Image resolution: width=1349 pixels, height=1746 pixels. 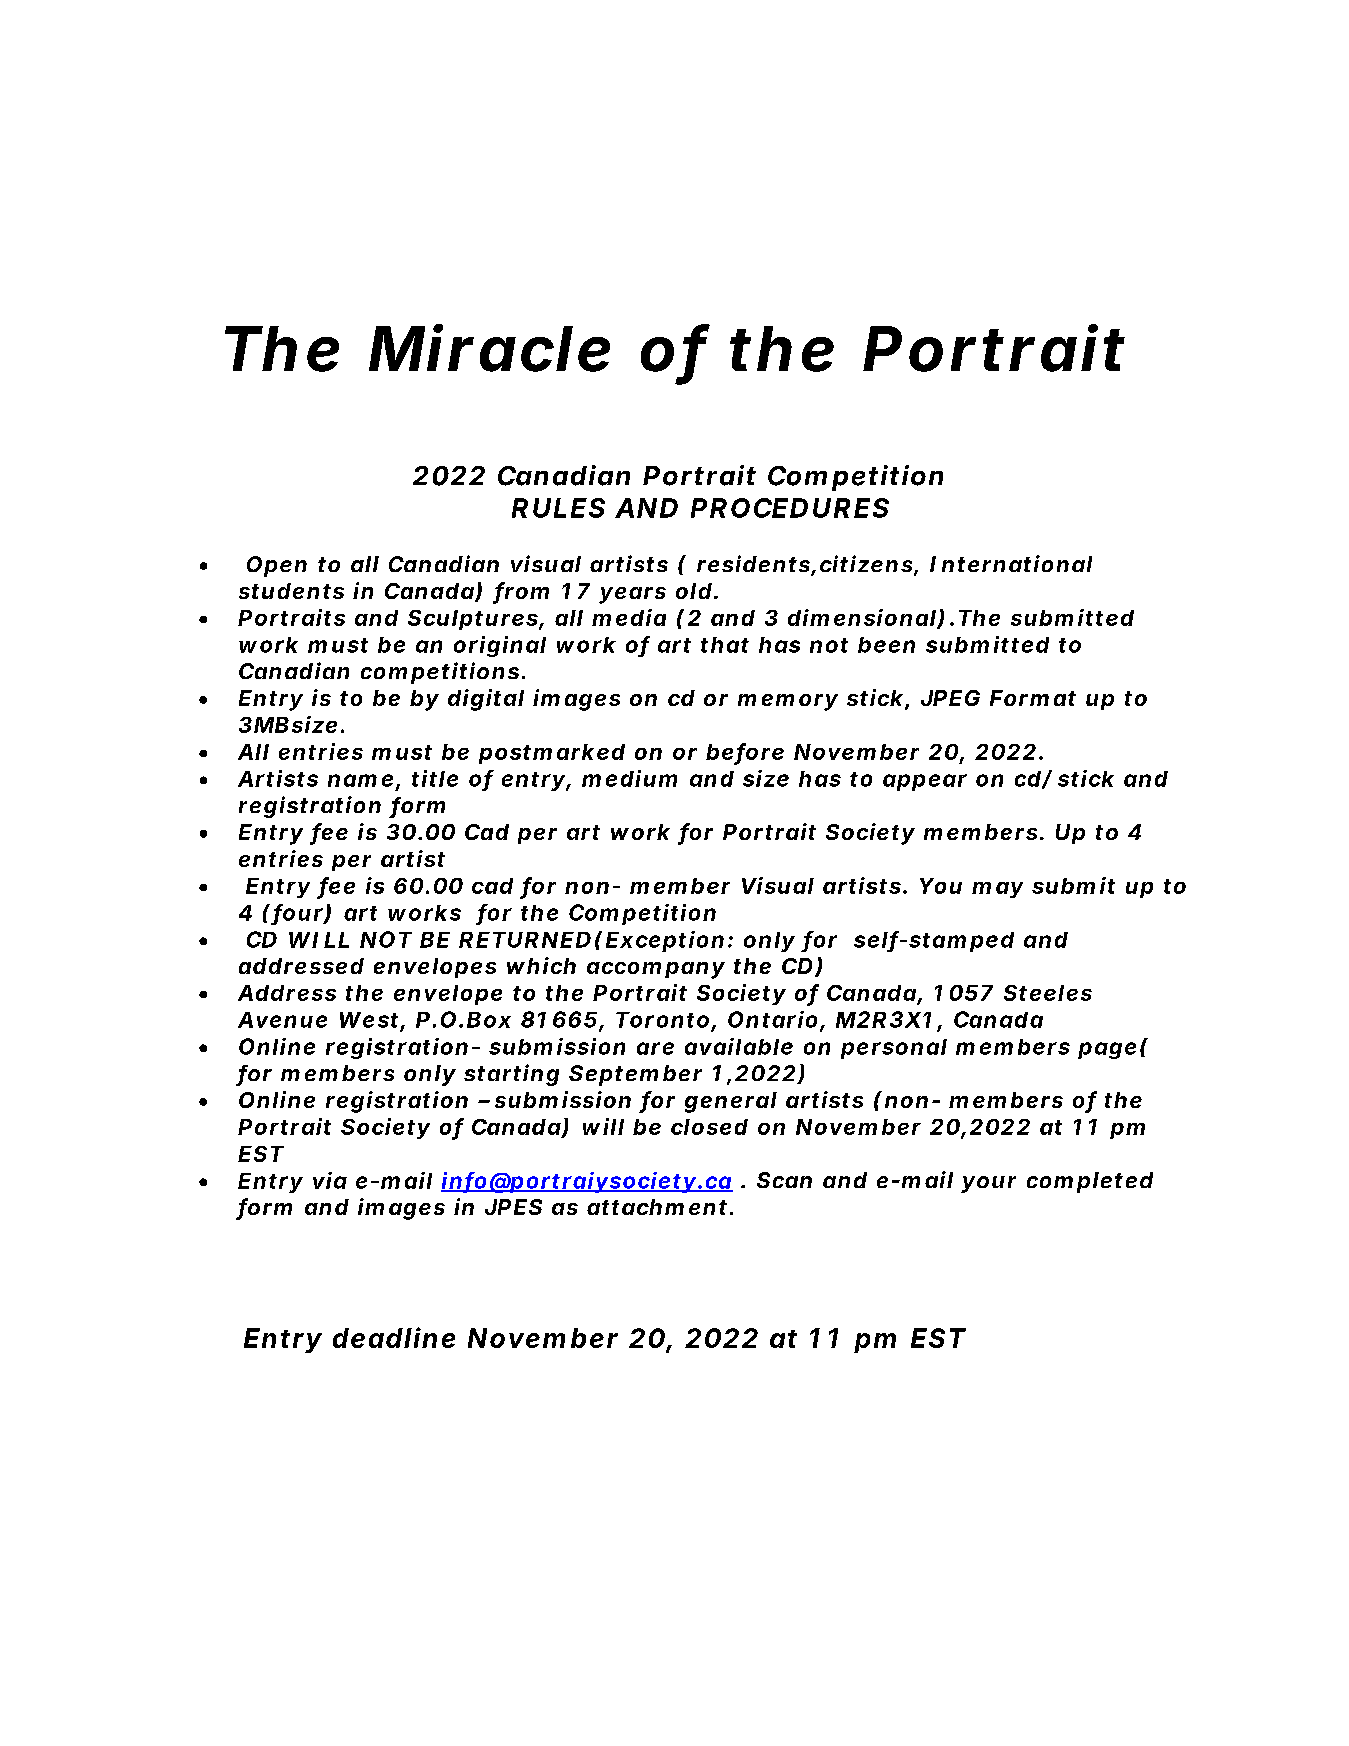 What do you see at coordinates (745, 752) in the document?
I see `before` at bounding box center [745, 752].
